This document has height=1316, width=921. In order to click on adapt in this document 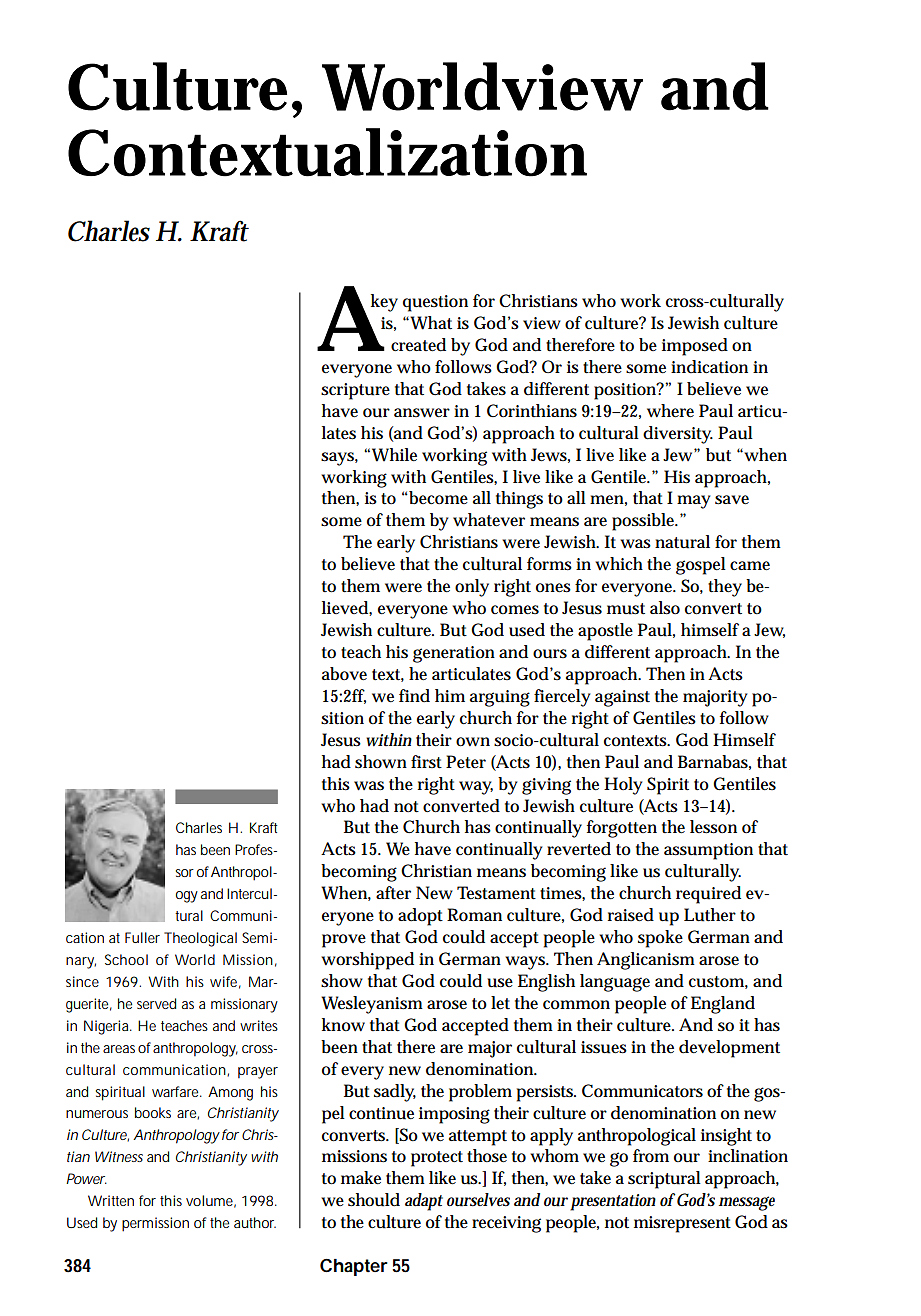, I will do `click(424, 1202)`.
